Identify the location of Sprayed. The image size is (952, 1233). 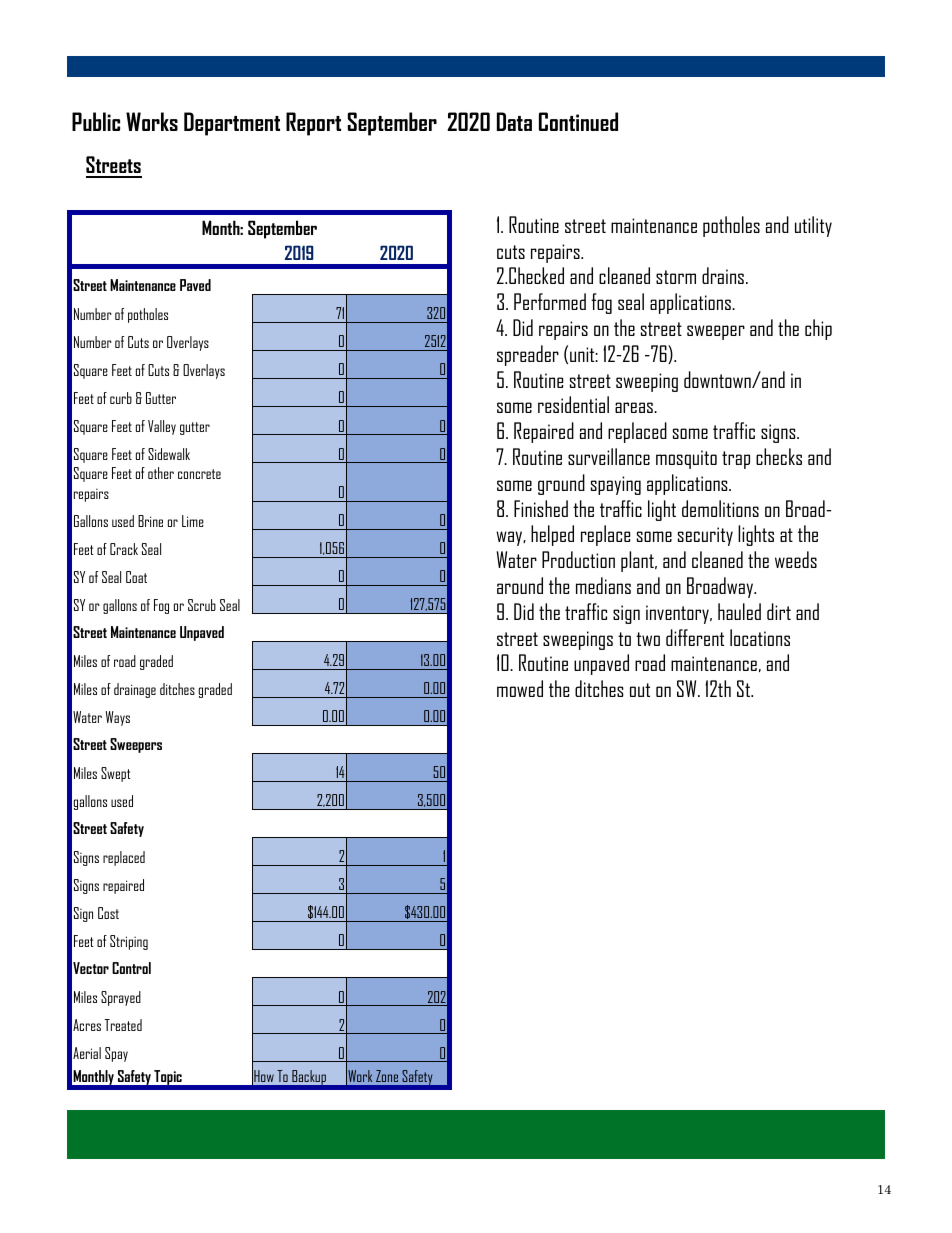
(121, 998).
